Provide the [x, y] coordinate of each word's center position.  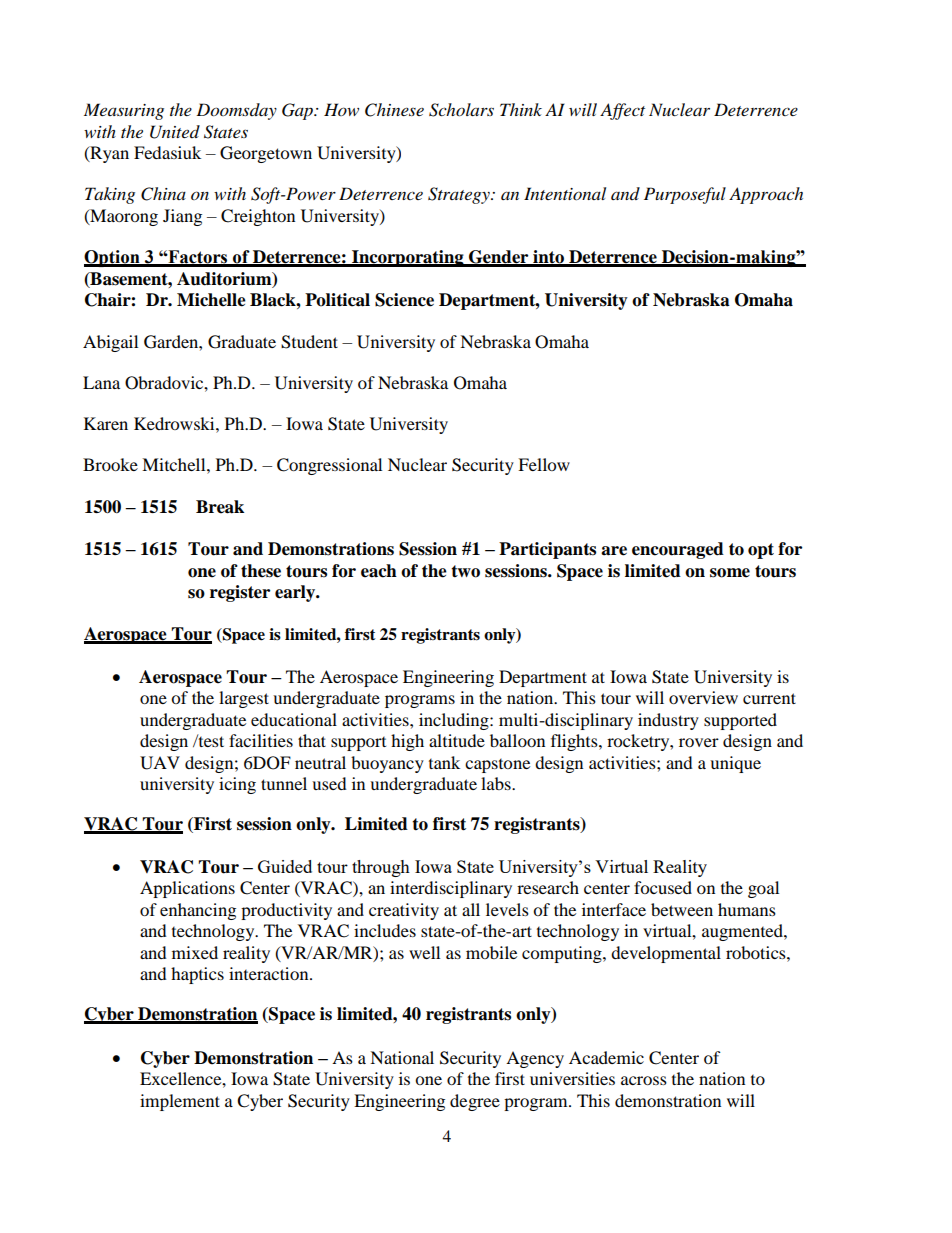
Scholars [461, 110]
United [175, 132]
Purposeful [685, 195]
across [644, 1080]
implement [180, 1102]
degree [475, 1102]
